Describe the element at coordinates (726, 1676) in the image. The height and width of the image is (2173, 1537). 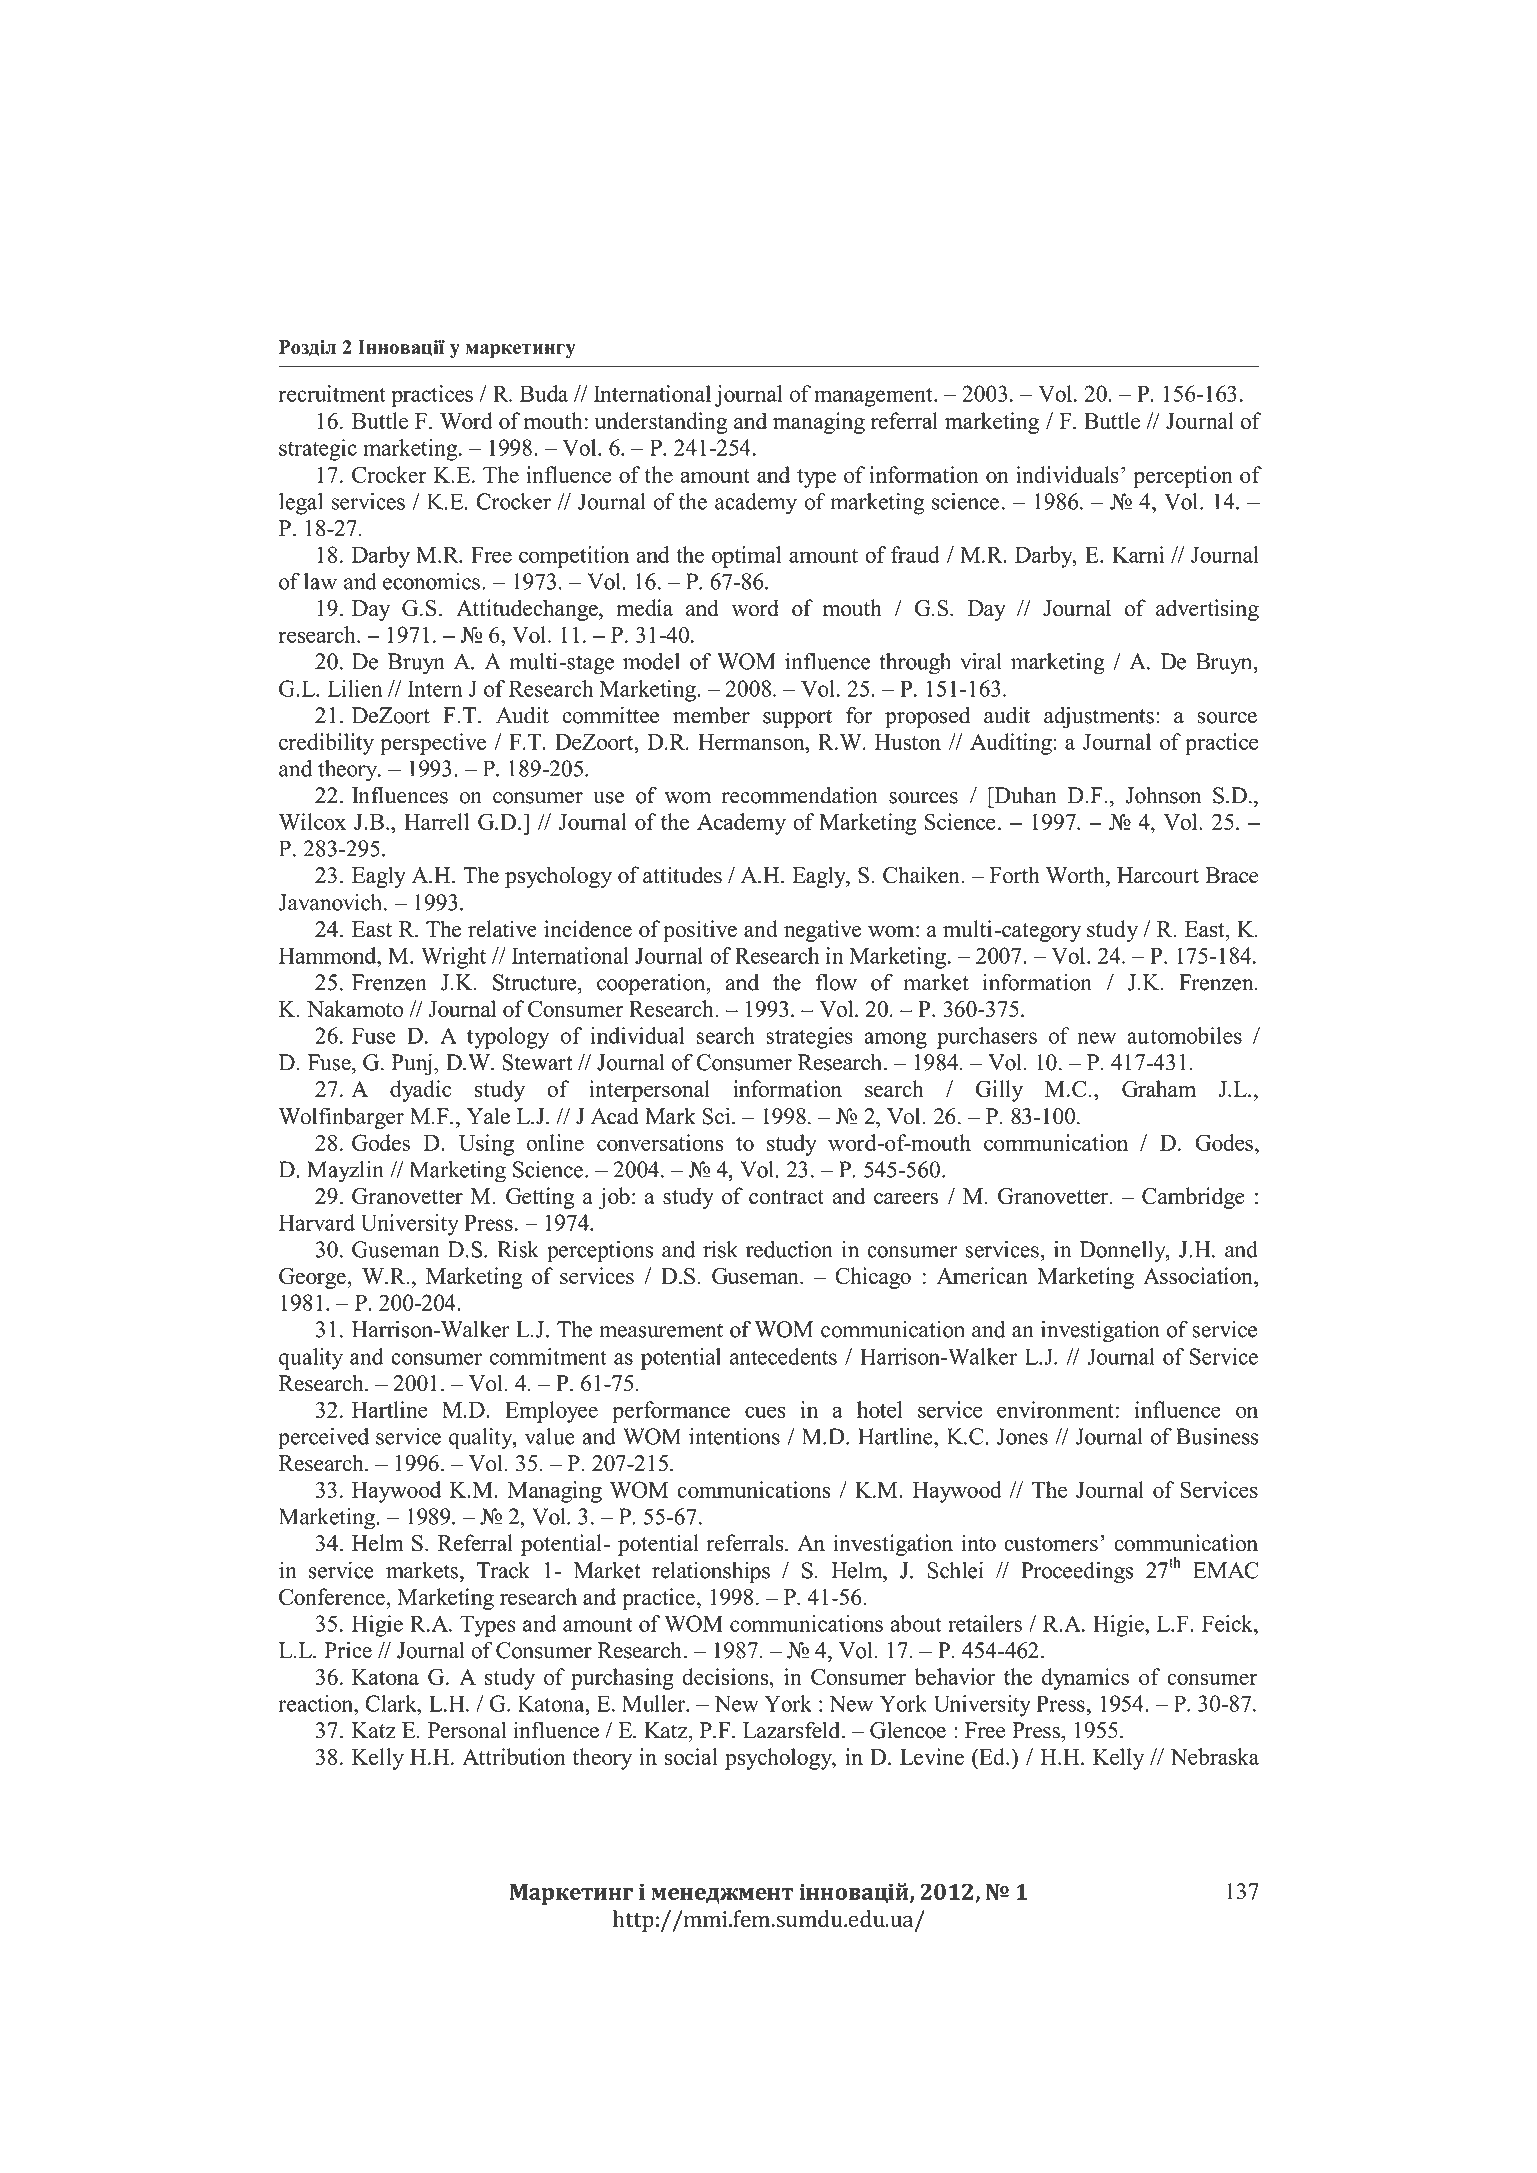
I see `decisions` at that location.
